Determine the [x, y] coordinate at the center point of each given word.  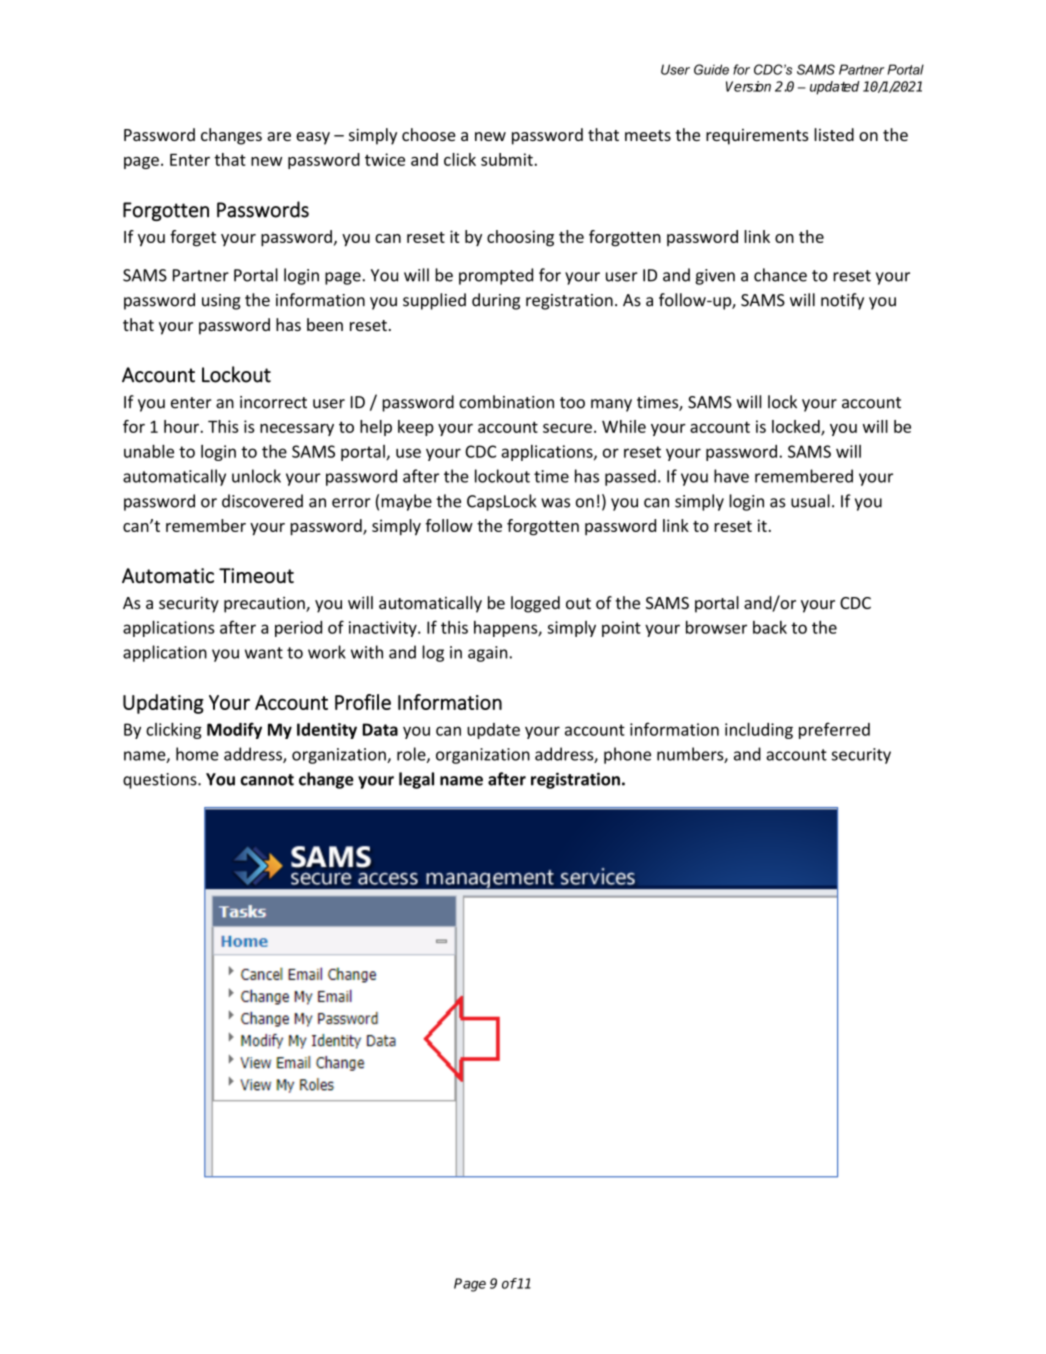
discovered [262, 501]
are [279, 136]
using [221, 302]
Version [748, 86]
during [496, 301]
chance [780, 275]
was [555, 503]
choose [429, 134]
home [197, 754]
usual [810, 501]
